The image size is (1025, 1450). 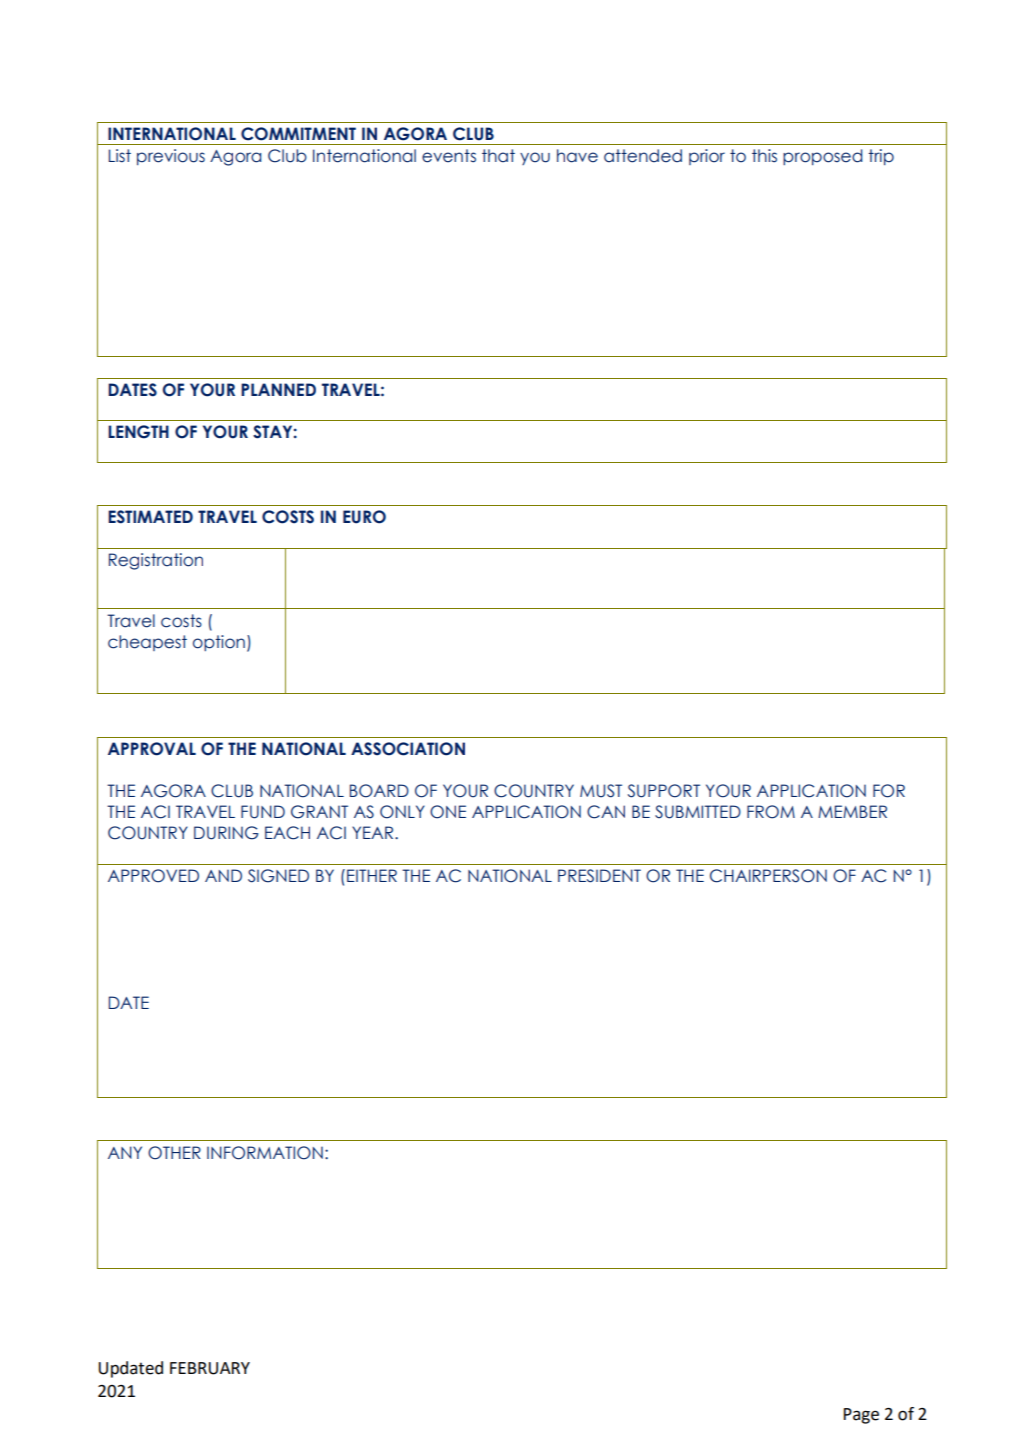 What do you see at coordinates (171, 157) in the document?
I see `previous` at bounding box center [171, 157].
